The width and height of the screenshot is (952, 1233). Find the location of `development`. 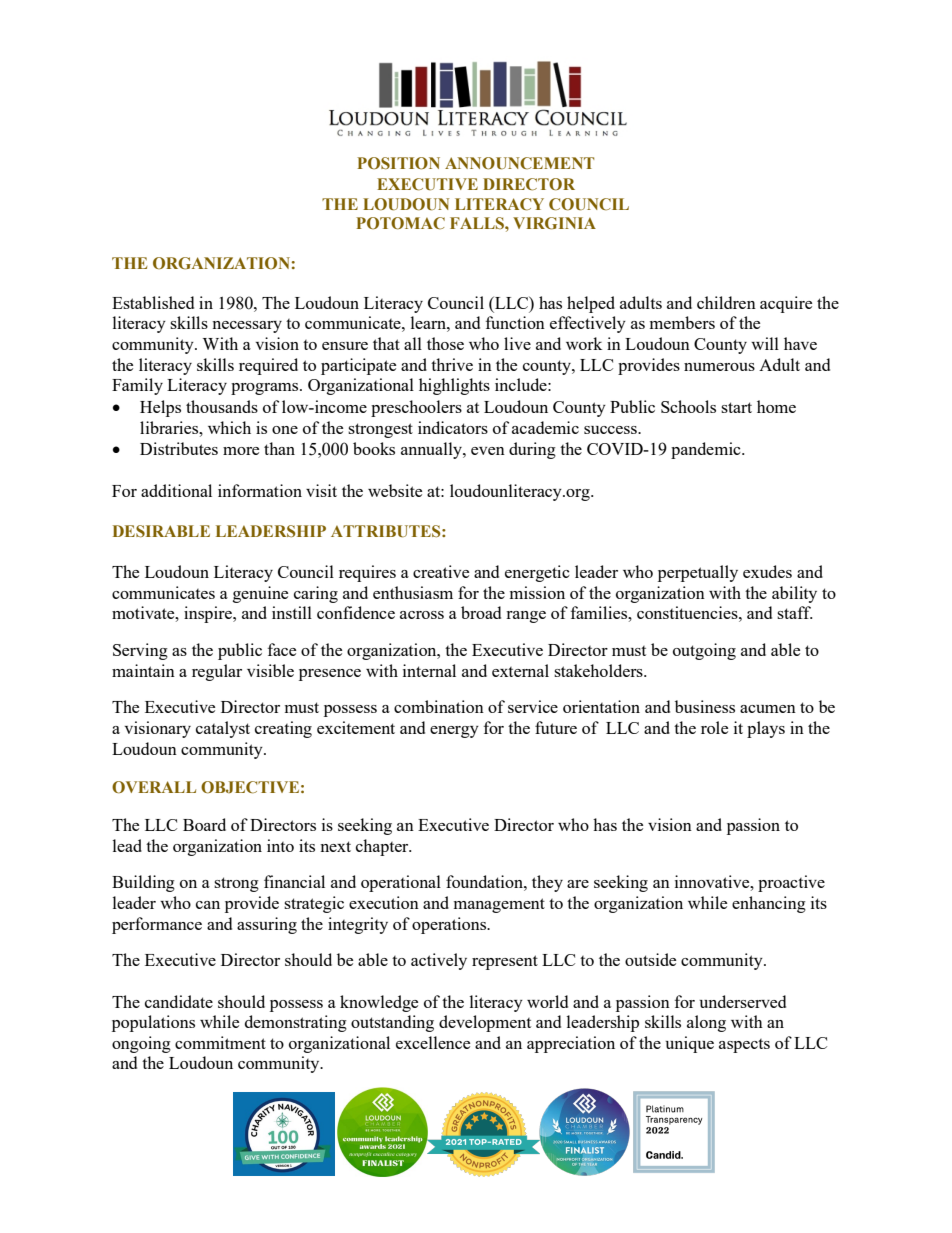

development is located at coordinates (485, 1023).
